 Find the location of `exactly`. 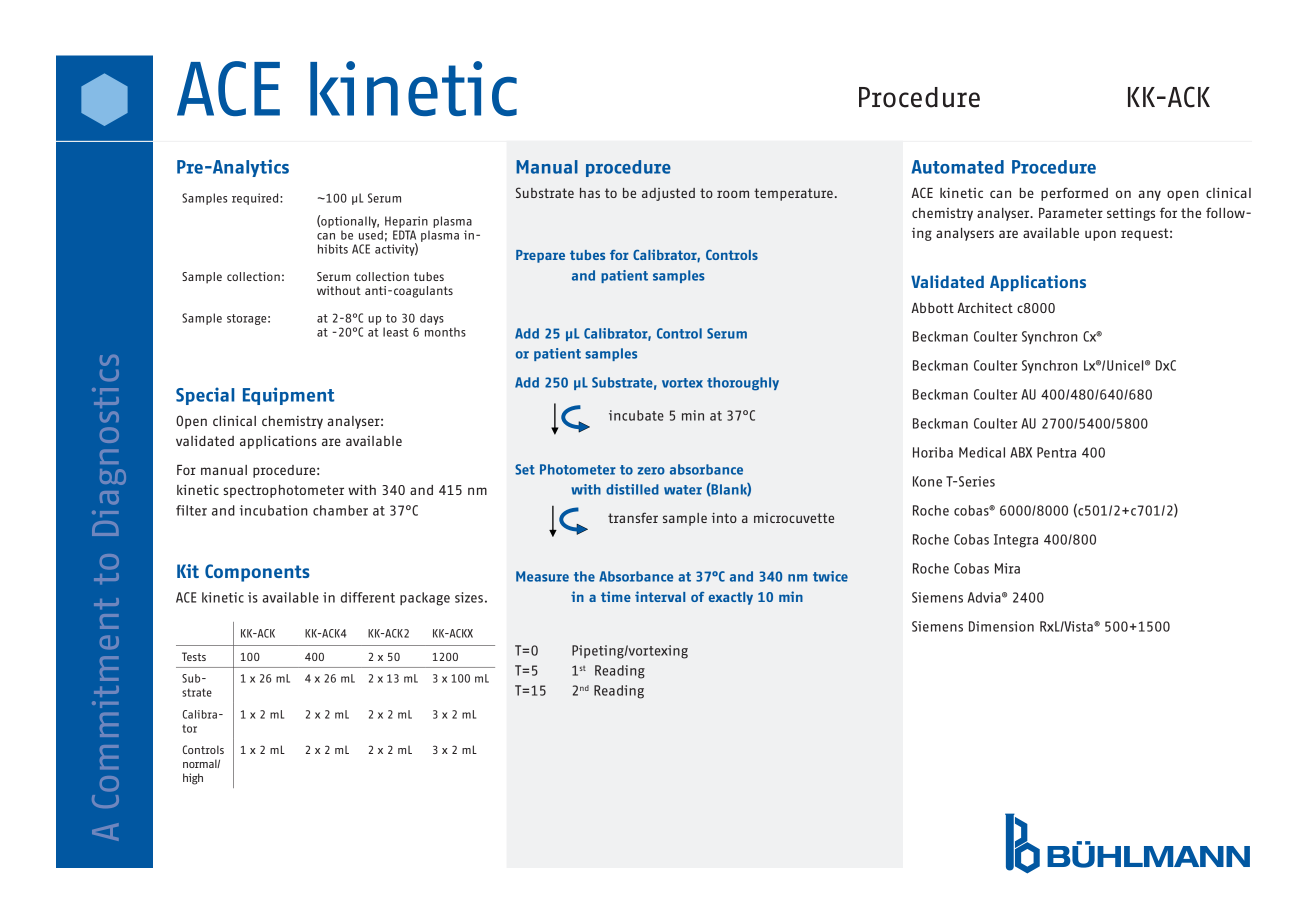

exactly is located at coordinates (731, 598).
